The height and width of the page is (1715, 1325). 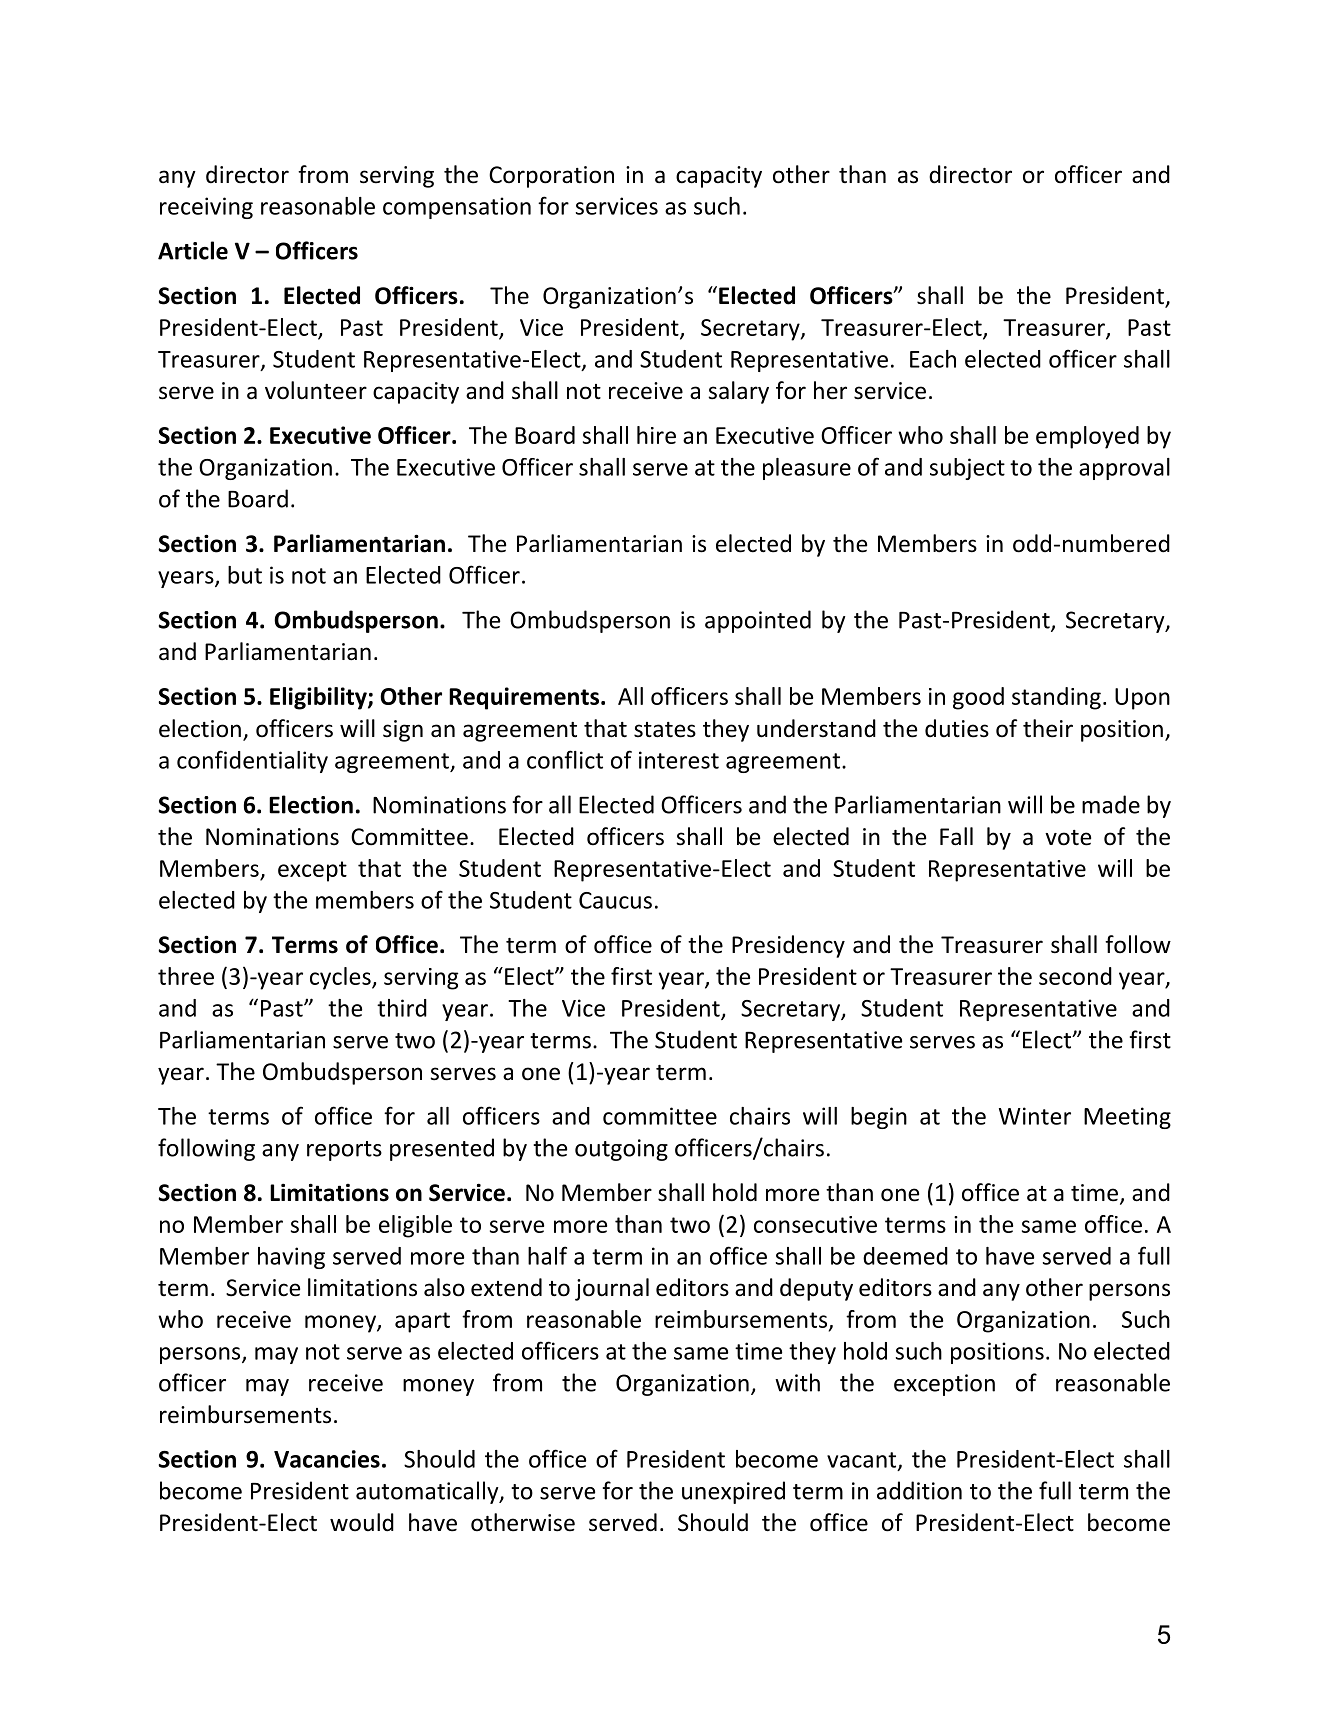 I want to click on receiving, so click(x=206, y=208).
